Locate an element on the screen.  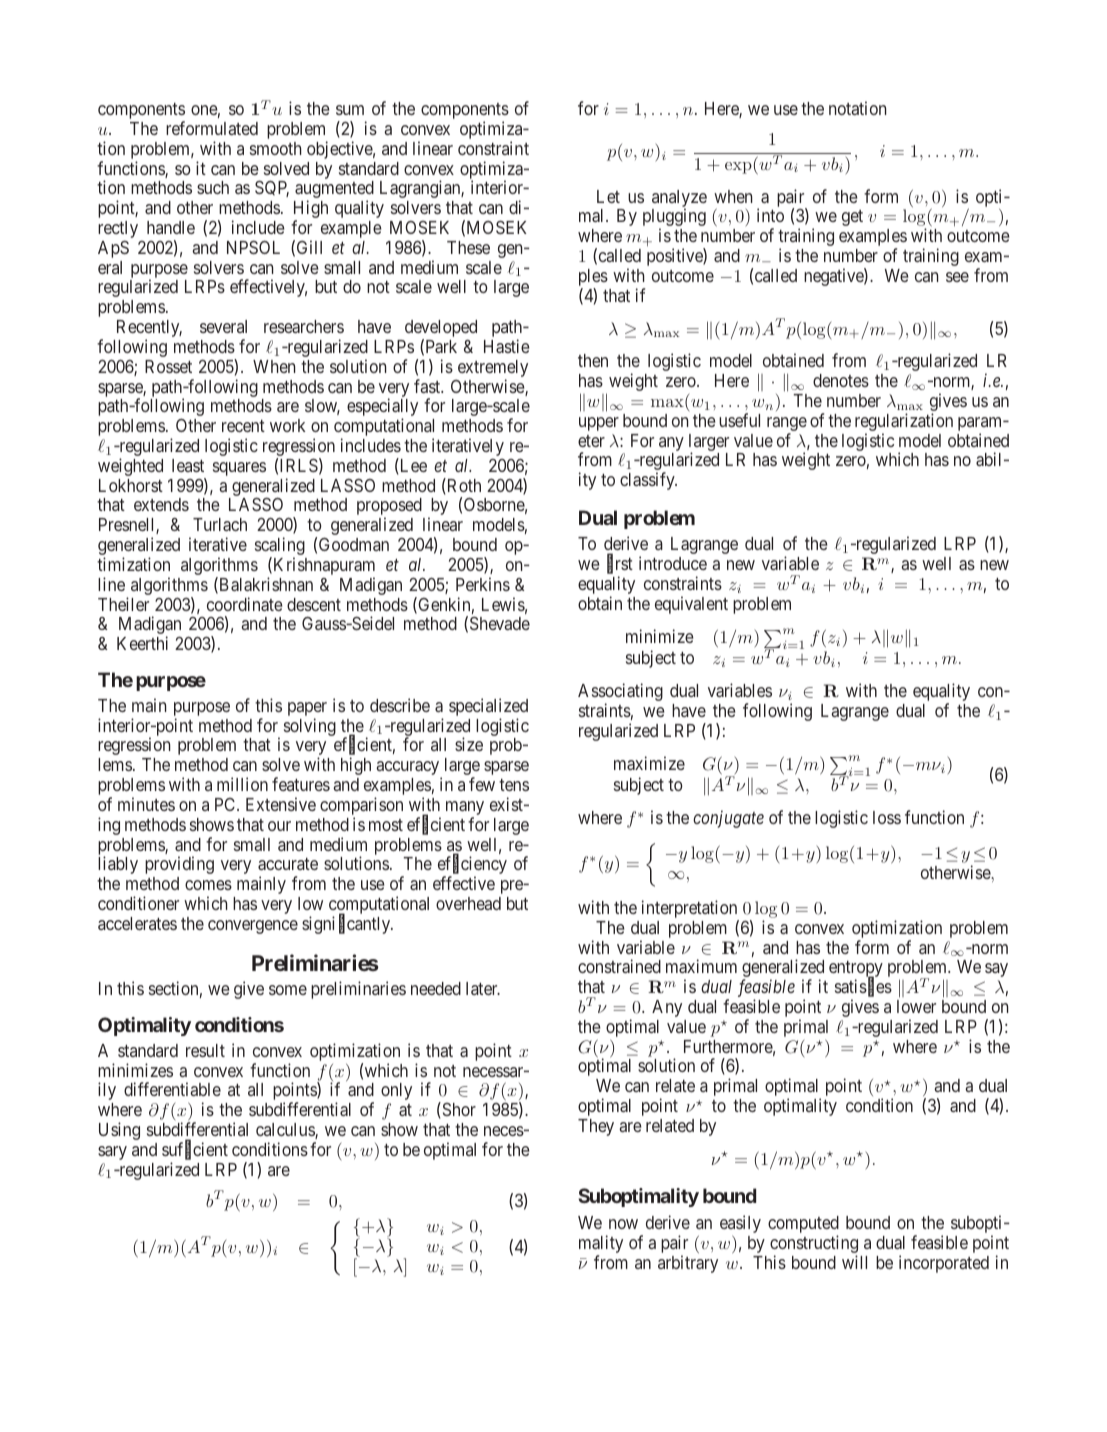
squares is located at coordinates (239, 469).
